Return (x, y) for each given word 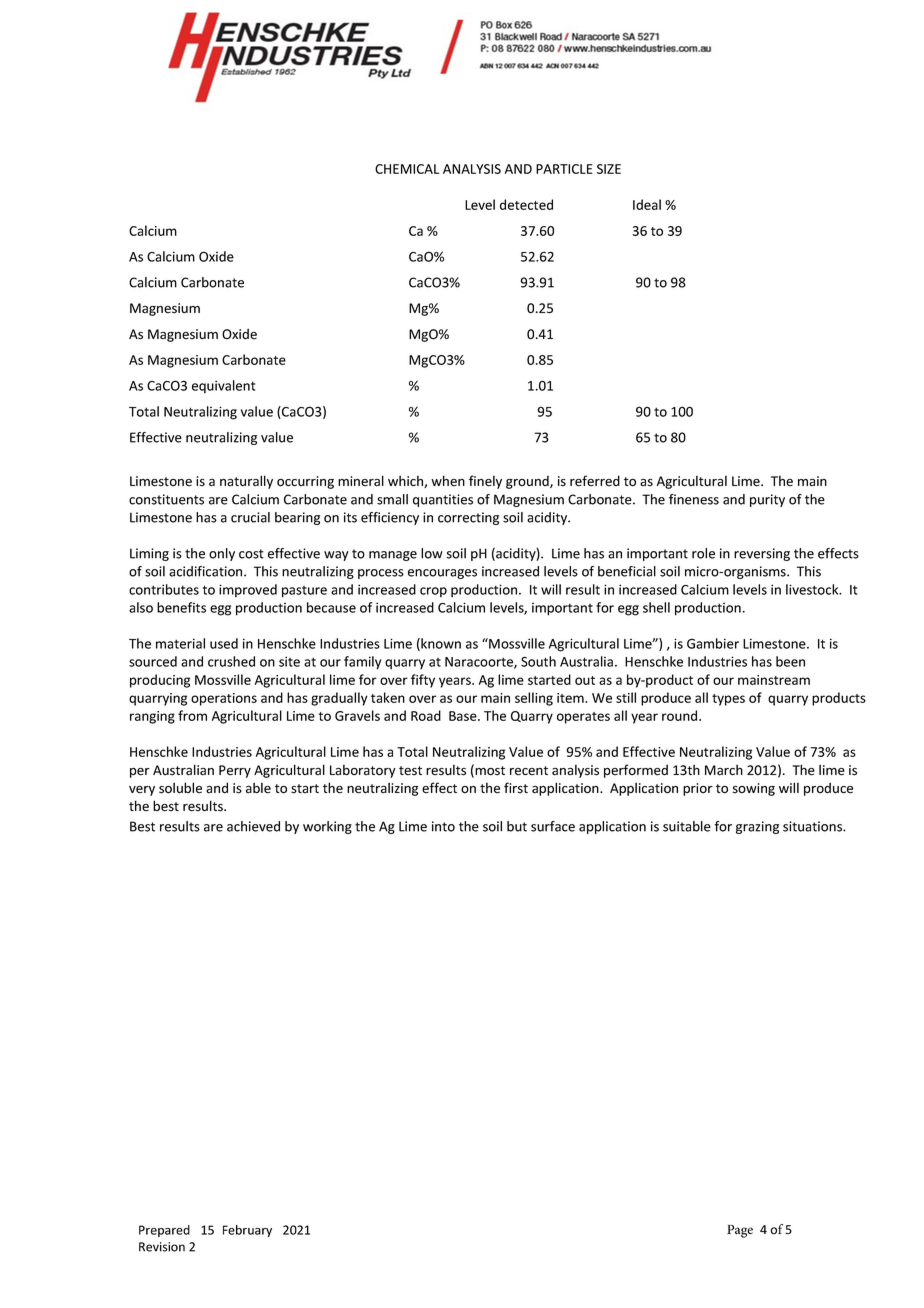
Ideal (647, 204)
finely (485, 482)
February (247, 1231)
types (728, 700)
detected (526, 204)
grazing (757, 827)
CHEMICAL (407, 169)
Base (464, 716)
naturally (246, 482)
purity (767, 500)
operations (224, 699)
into (443, 826)
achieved (253, 826)
